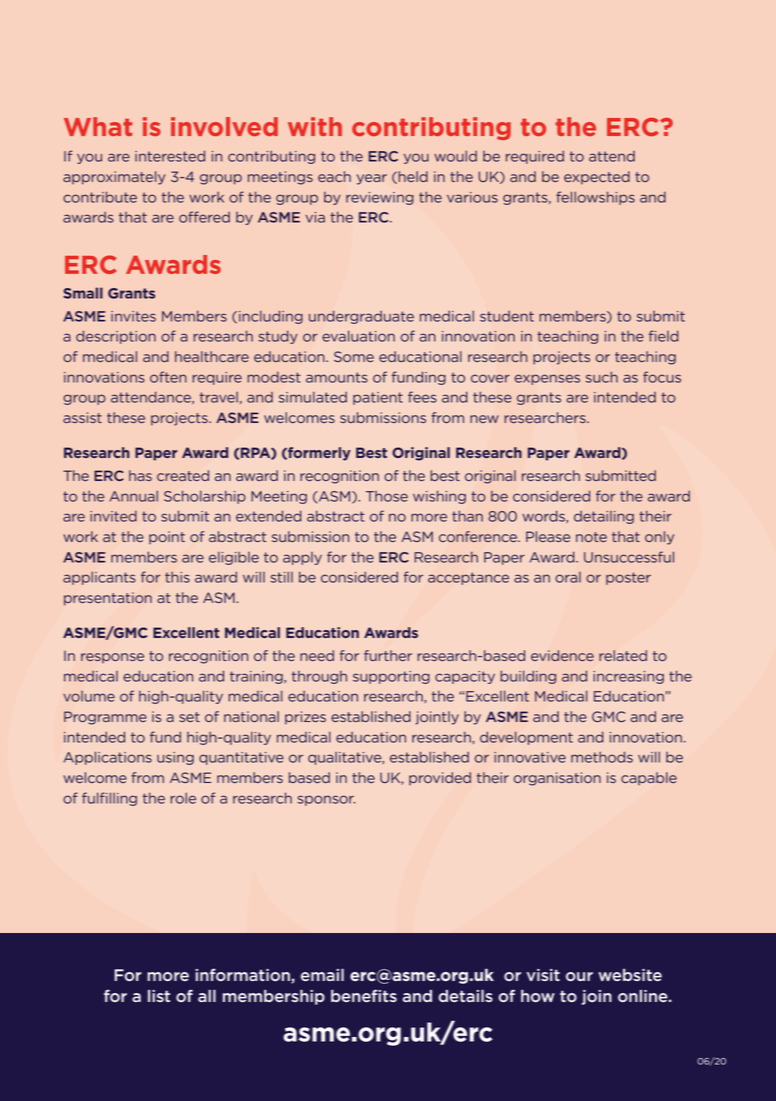 The width and height of the document is (776, 1101). What do you see at coordinates (602, 757) in the document?
I see `methods` at bounding box center [602, 757].
